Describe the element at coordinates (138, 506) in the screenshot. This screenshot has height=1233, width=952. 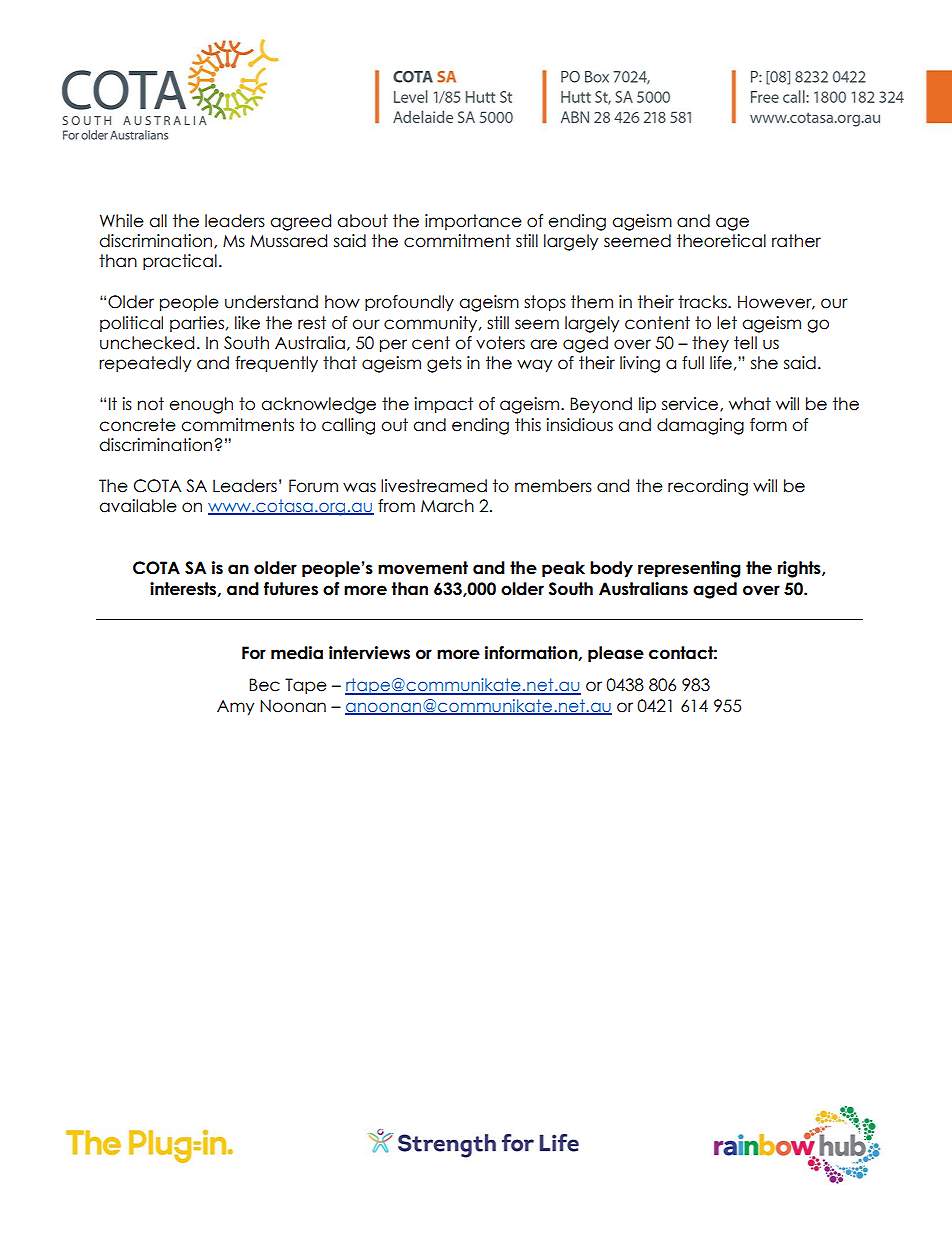
I see `available` at that location.
